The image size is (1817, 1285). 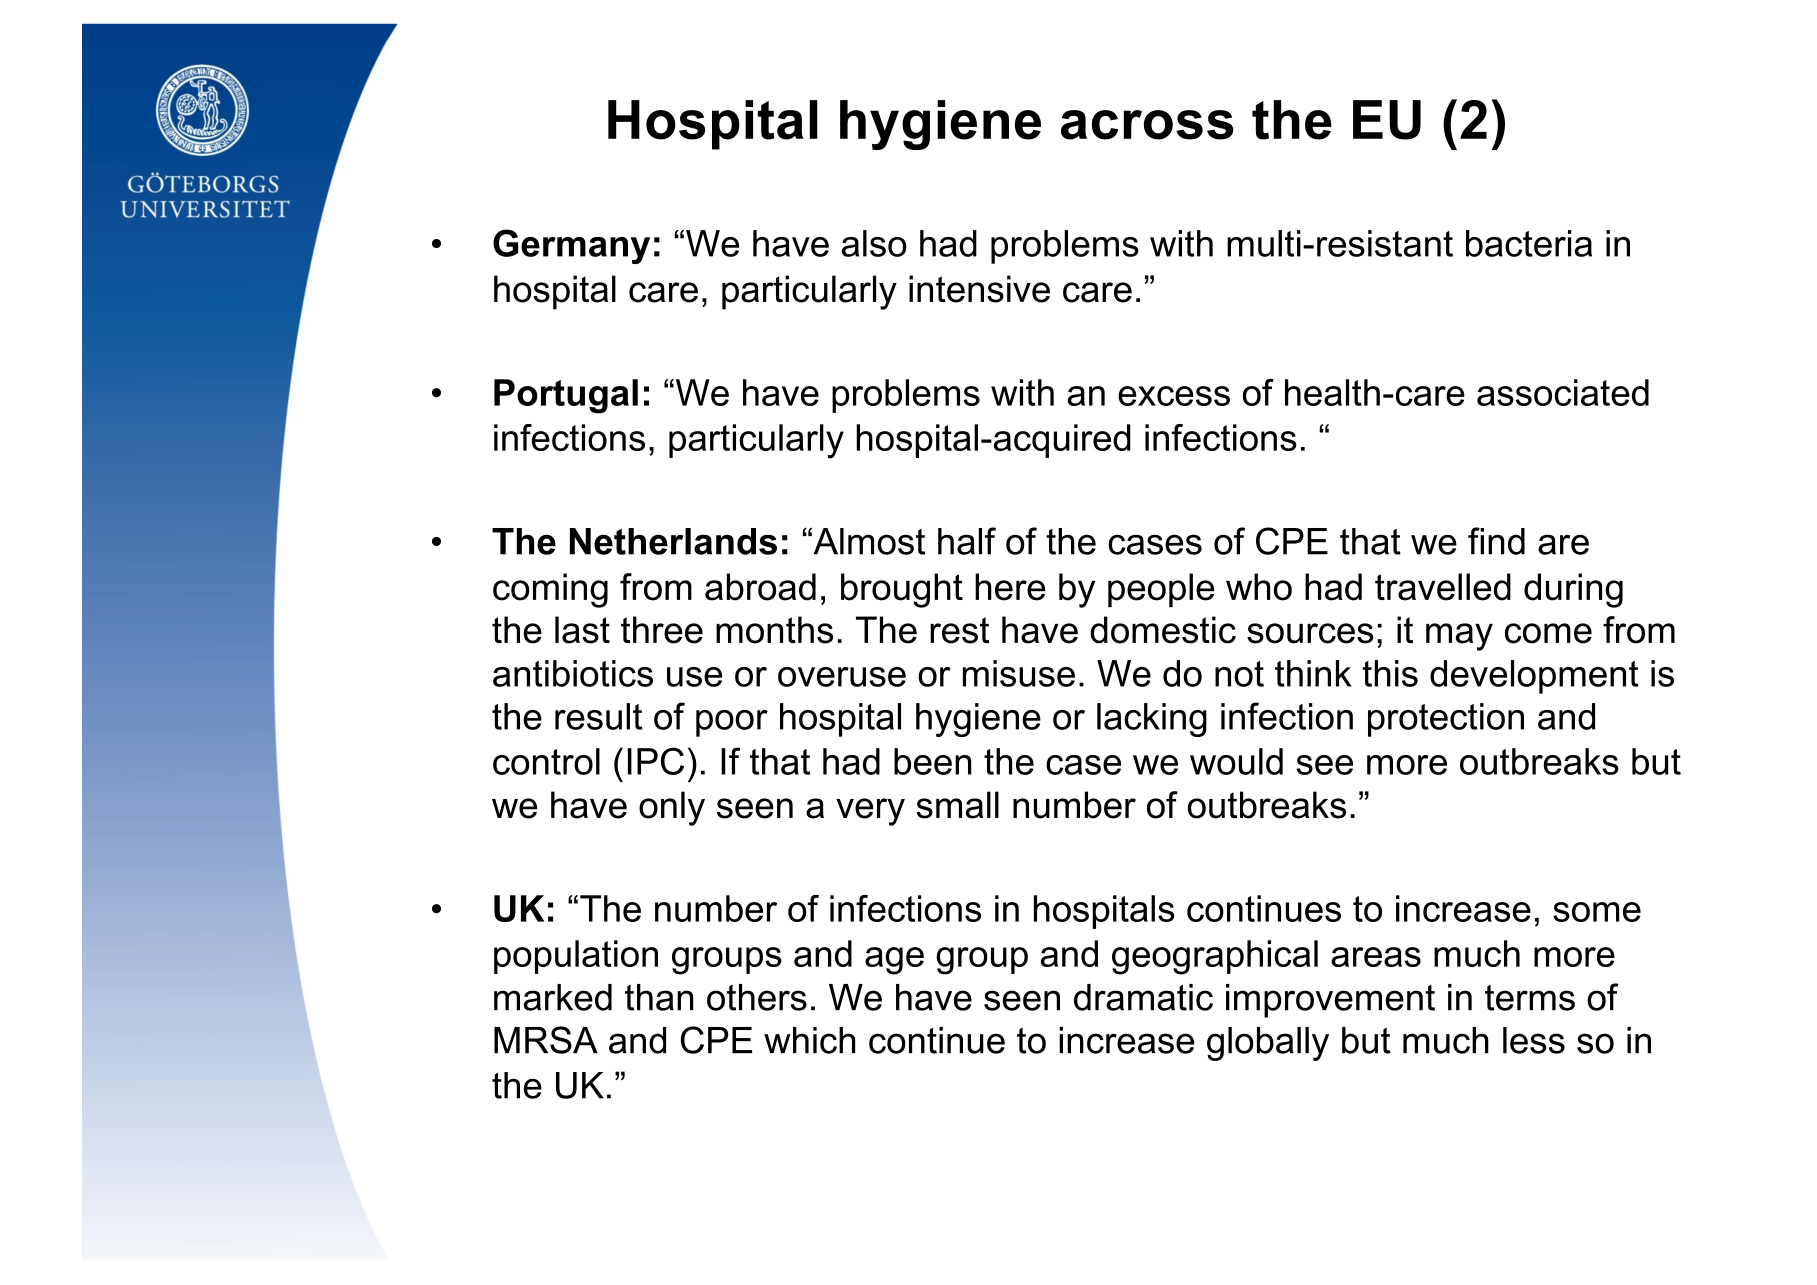 What do you see at coordinates (571, 246) in the screenshot?
I see `Germany` at bounding box center [571, 246].
